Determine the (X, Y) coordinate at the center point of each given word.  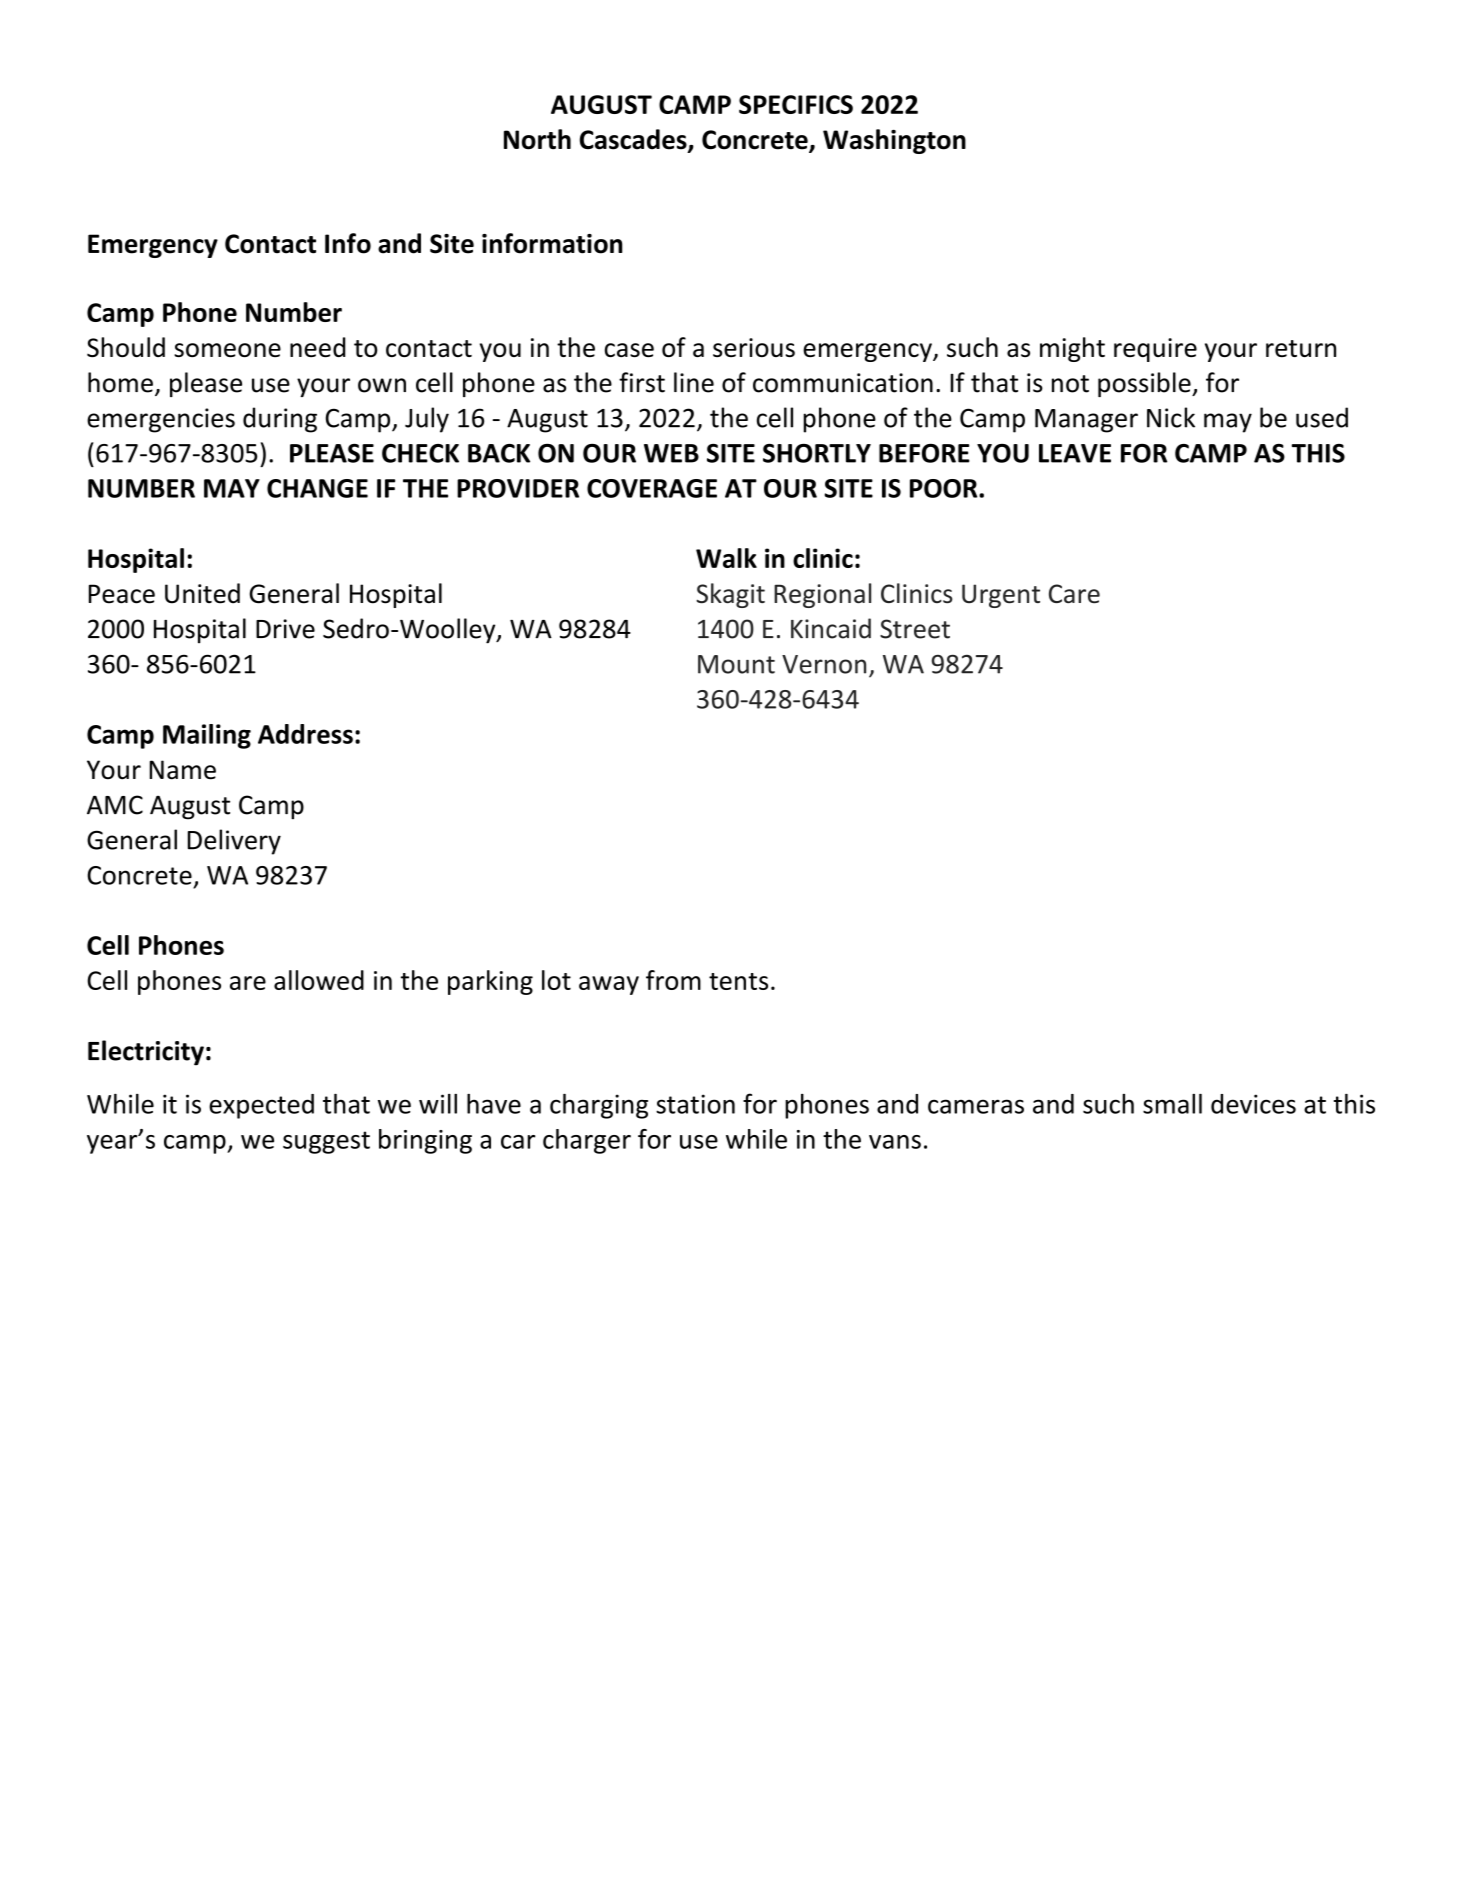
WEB (671, 453)
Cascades (634, 140)
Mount (736, 664)
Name (182, 770)
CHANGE (317, 488)
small (1172, 1104)
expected (261, 1106)
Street (915, 629)
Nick (1171, 417)
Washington (894, 141)
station (695, 1104)
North (537, 139)
